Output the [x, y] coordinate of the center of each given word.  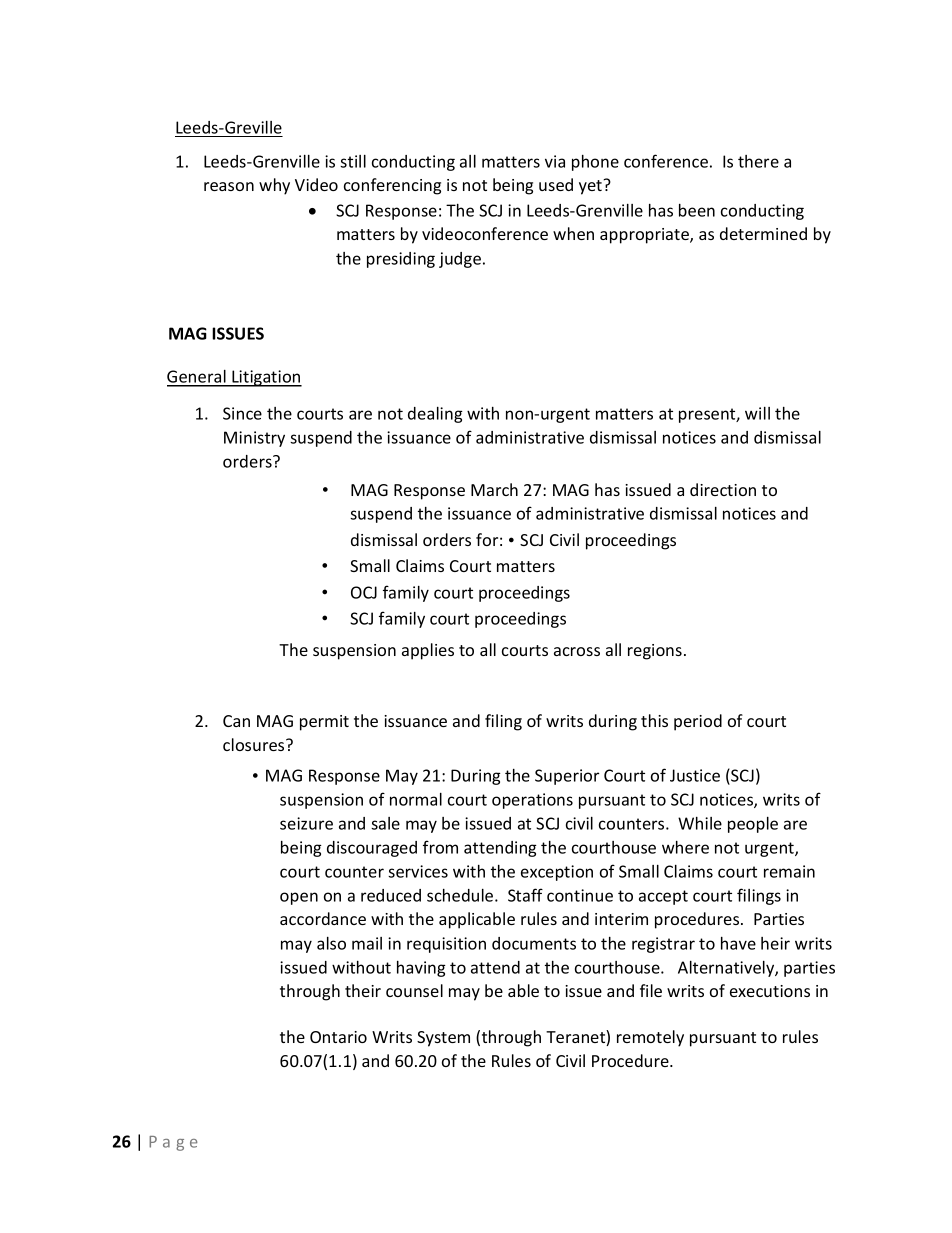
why [274, 186]
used [556, 184]
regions [655, 652]
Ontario [338, 1037]
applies [428, 651]
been [697, 210]
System [443, 1039]
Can [236, 721]
